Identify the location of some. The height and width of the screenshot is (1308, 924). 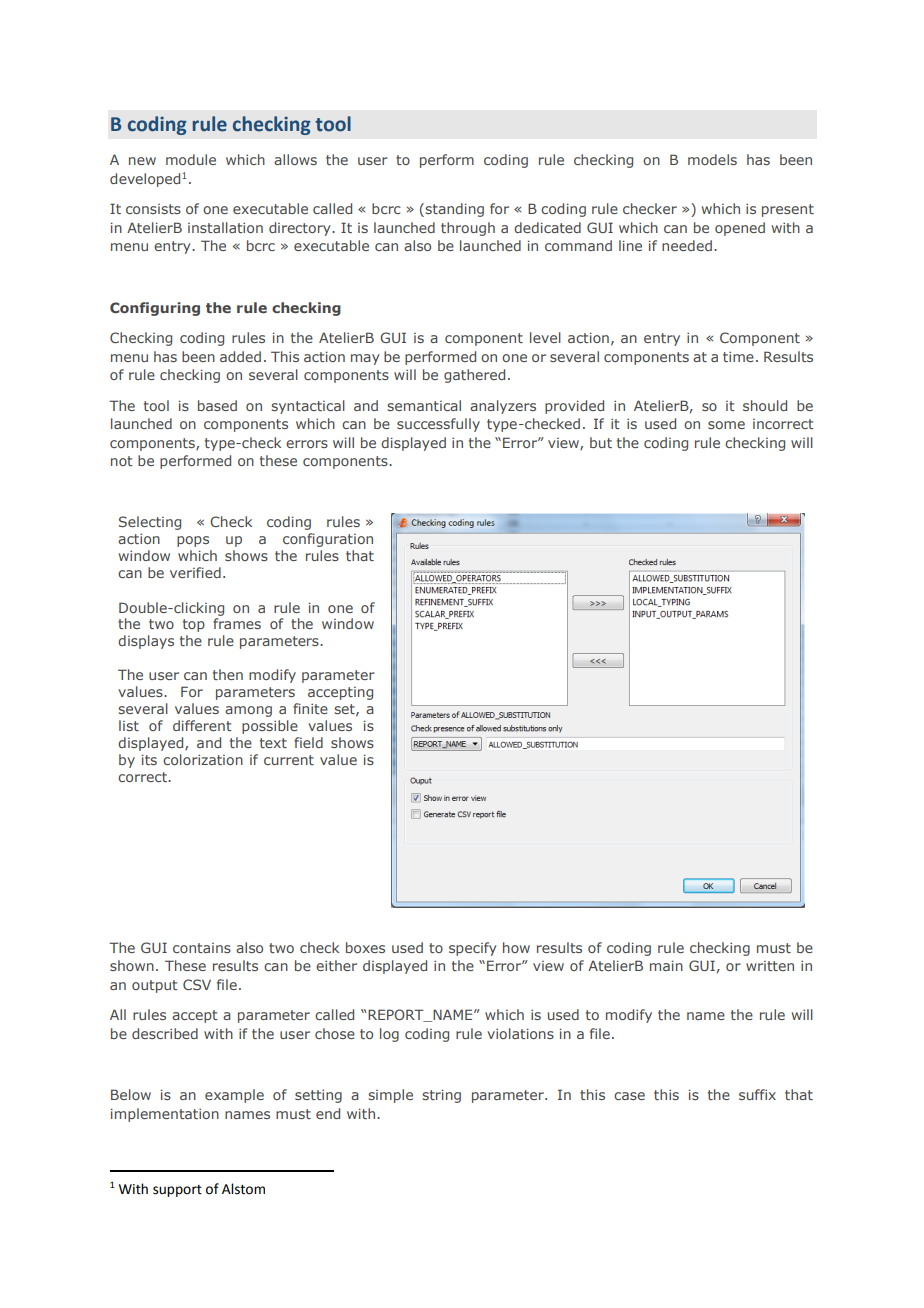
(726, 425).
